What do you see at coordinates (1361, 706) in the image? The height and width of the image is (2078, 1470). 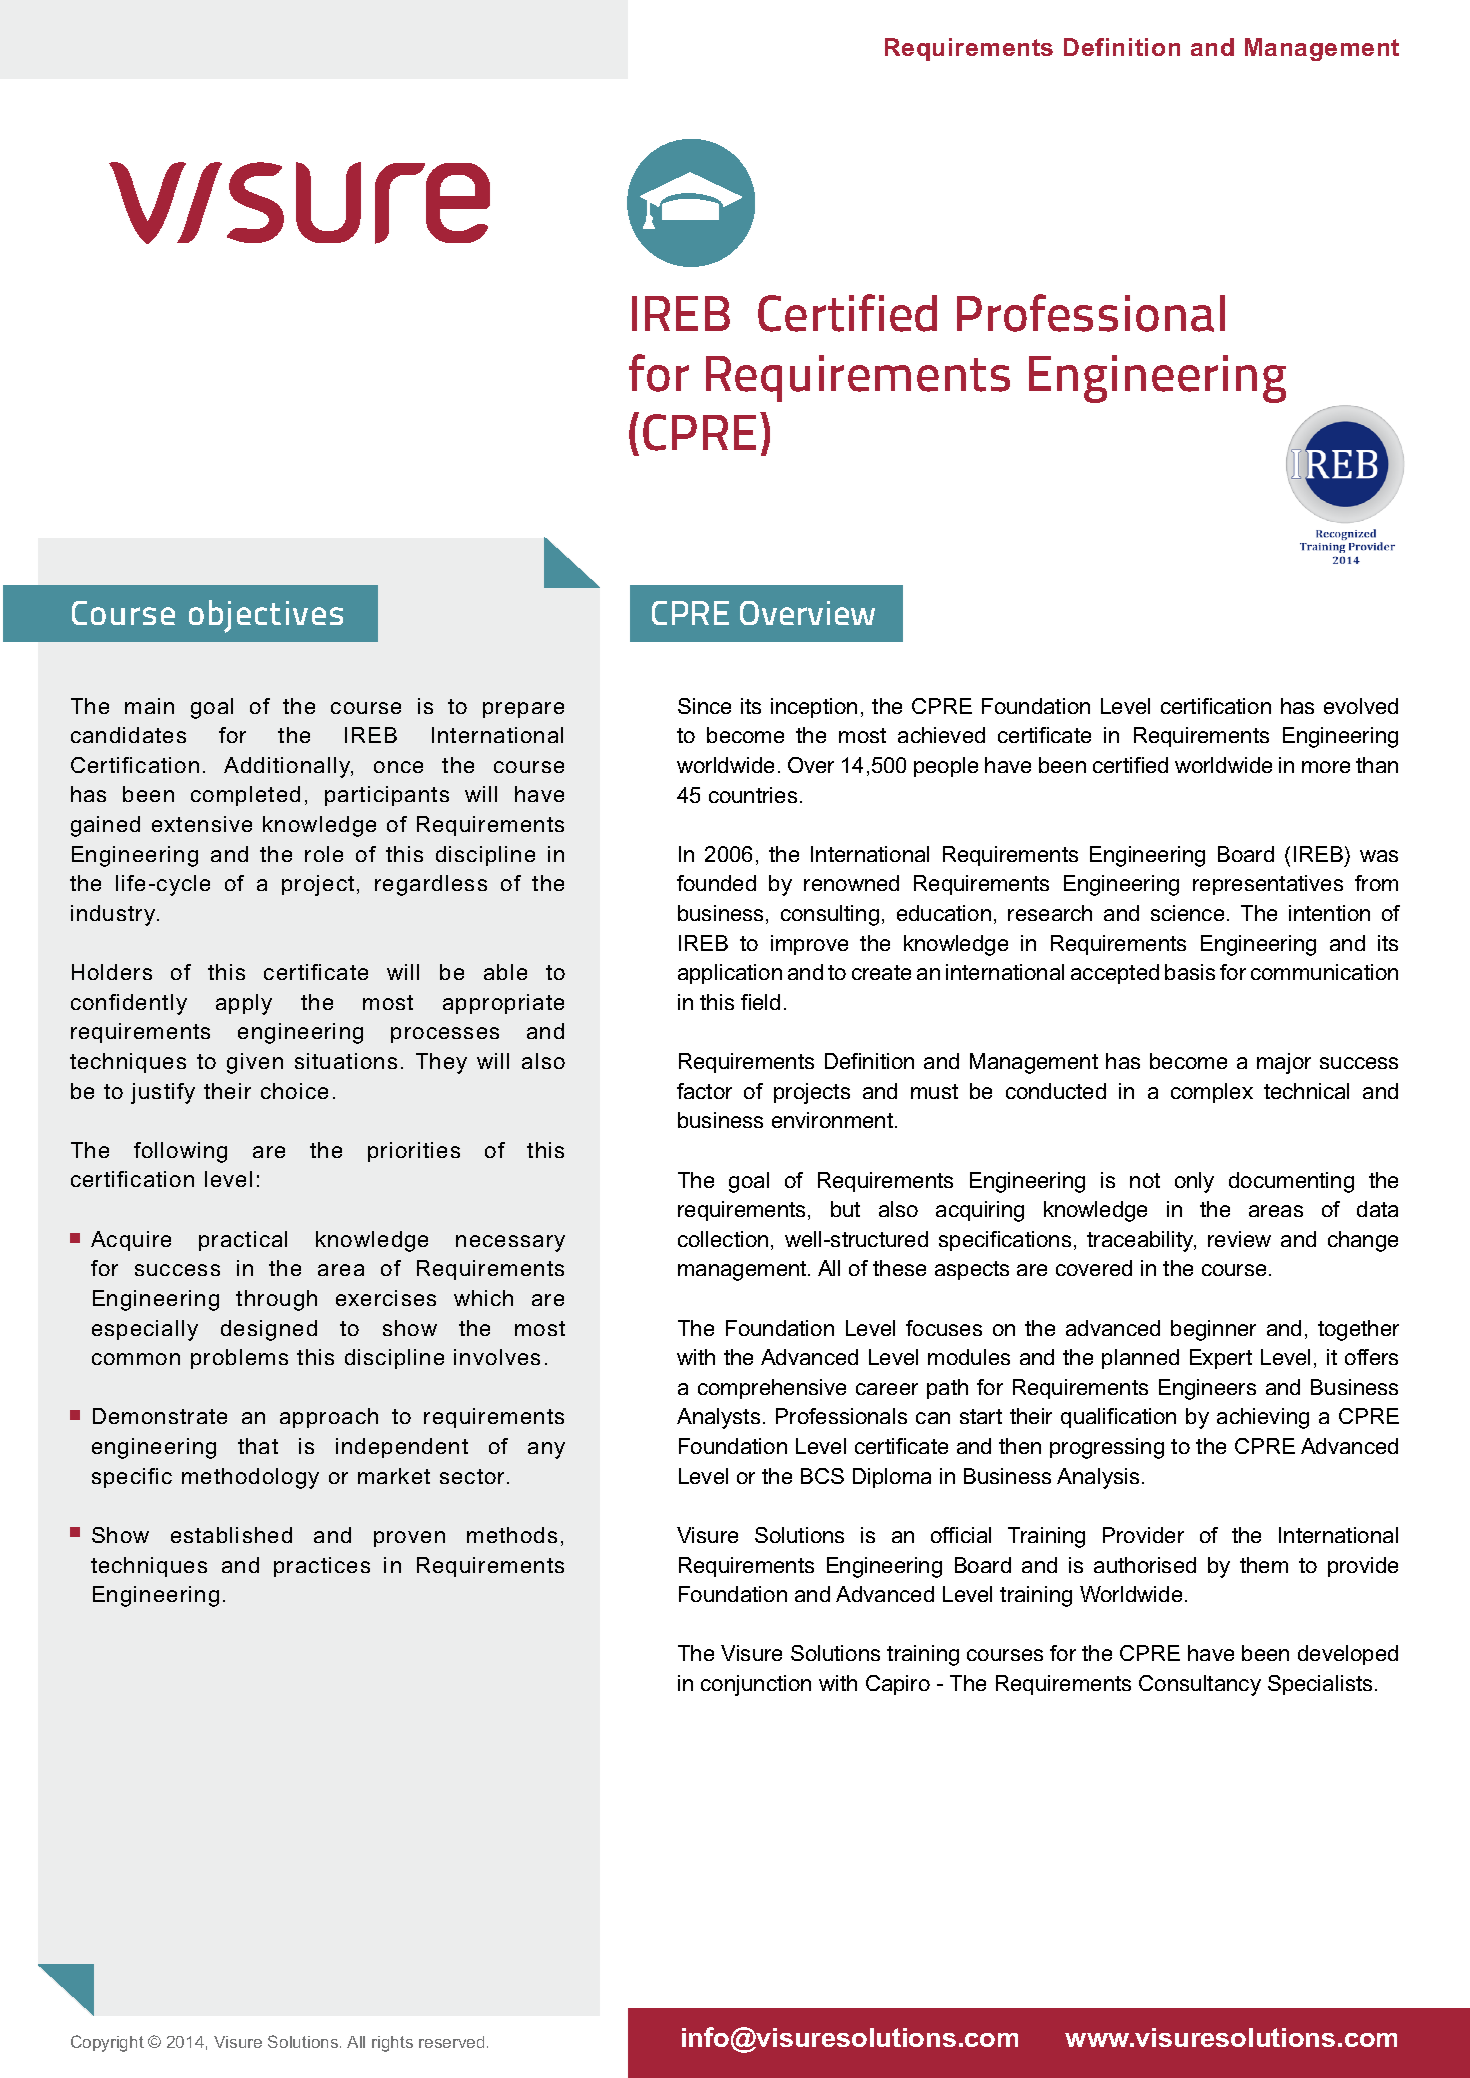 I see `evolved` at bounding box center [1361, 706].
